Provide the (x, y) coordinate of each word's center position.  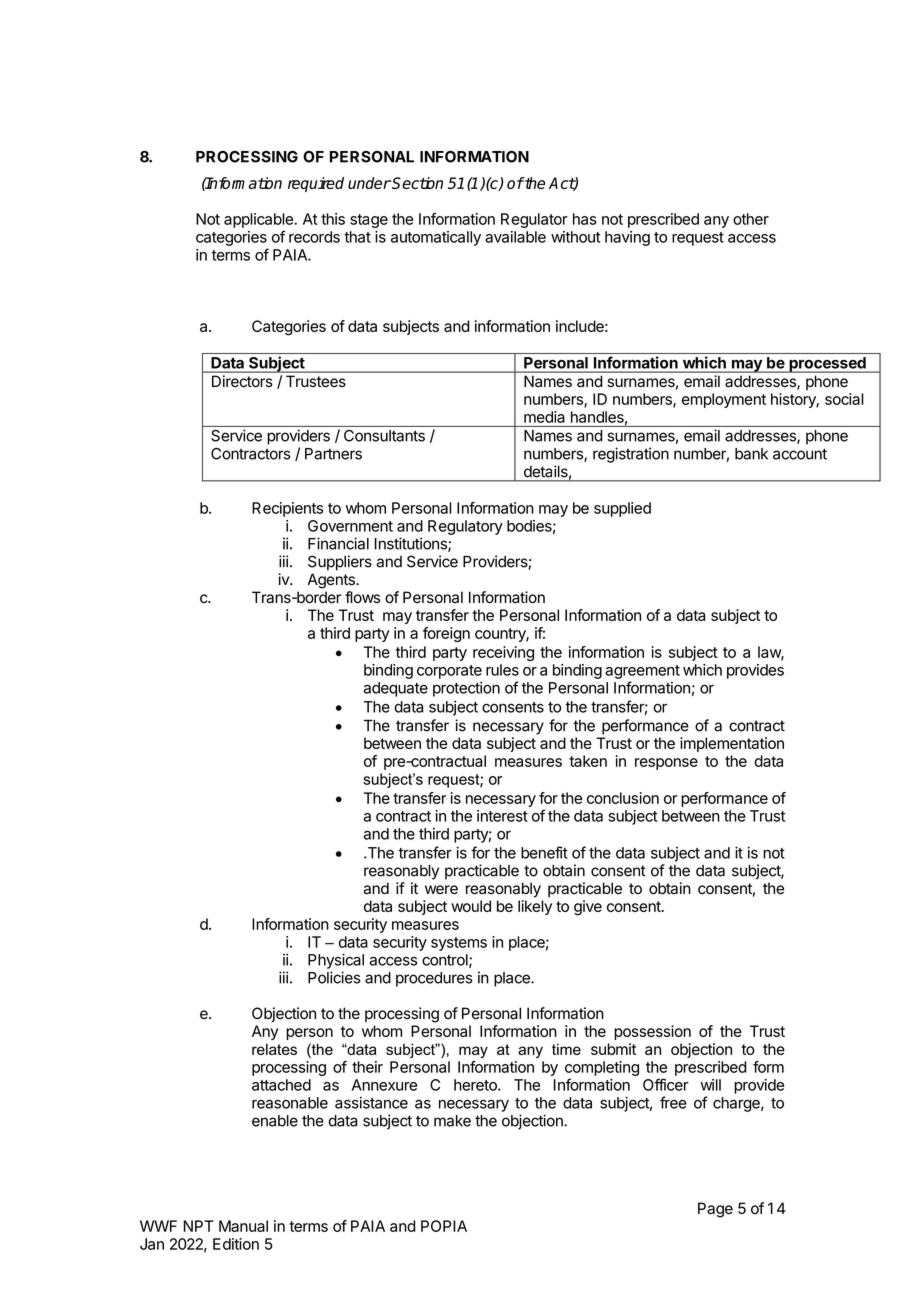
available (515, 237)
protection (466, 689)
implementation (732, 744)
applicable (259, 220)
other (751, 219)
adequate (396, 689)
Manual (243, 1226)
